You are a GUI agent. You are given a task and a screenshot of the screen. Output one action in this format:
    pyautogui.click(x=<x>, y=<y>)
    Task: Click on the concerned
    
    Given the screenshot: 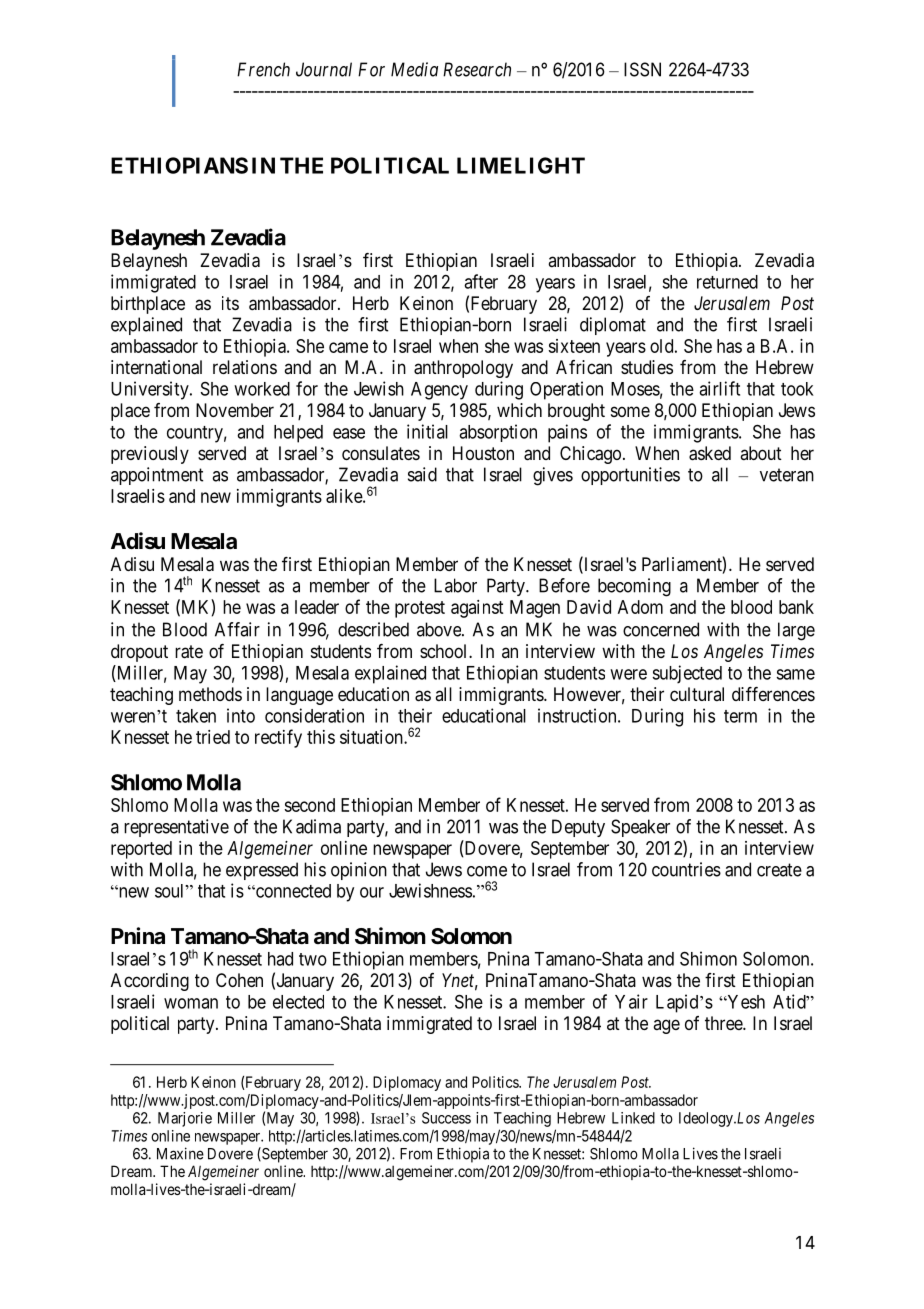 What is the action you would take?
    pyautogui.click(x=661, y=629)
